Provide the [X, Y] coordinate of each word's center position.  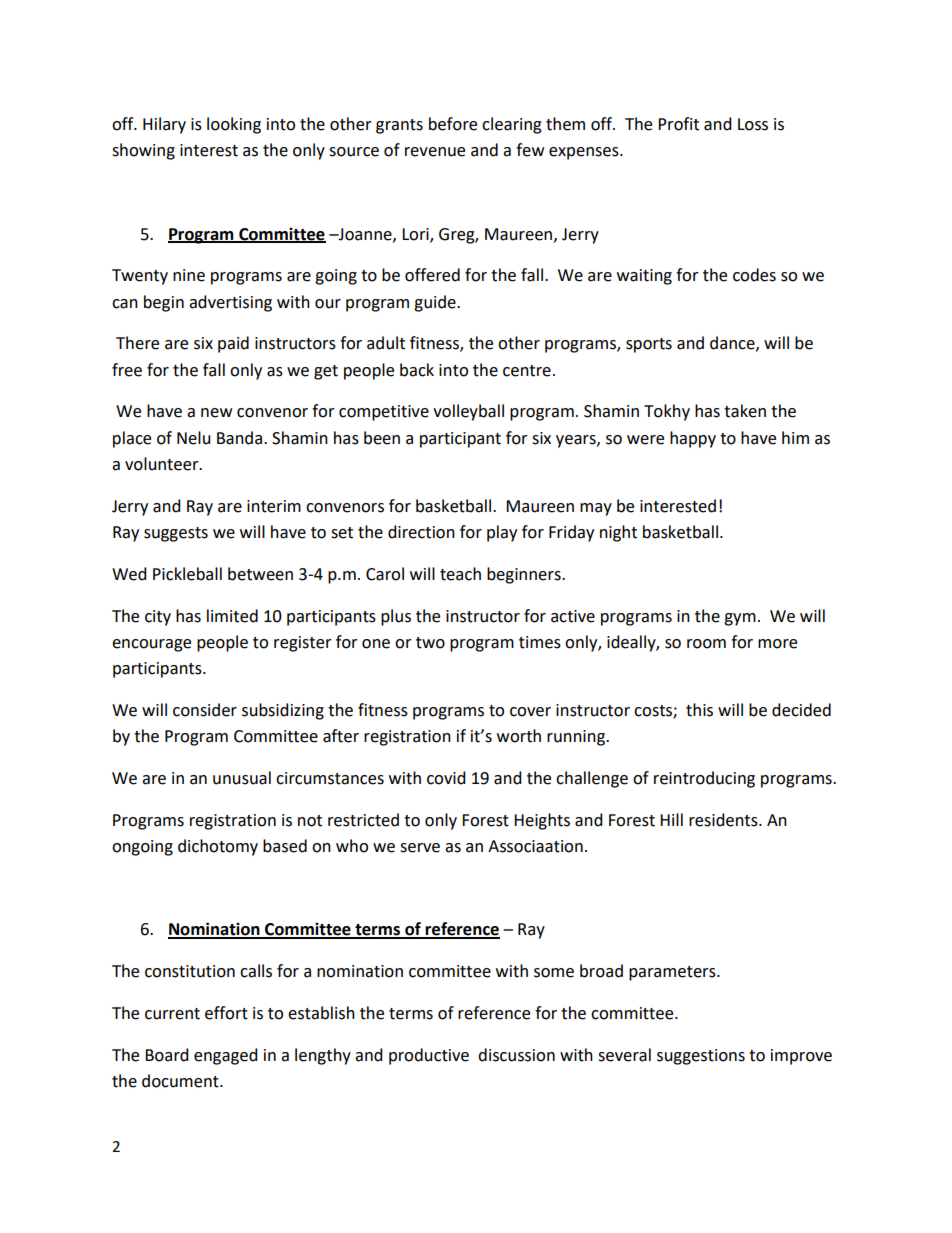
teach [460, 574]
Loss [753, 124]
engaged [226, 1056]
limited [232, 616]
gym [740, 619]
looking [234, 125]
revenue [435, 152]
